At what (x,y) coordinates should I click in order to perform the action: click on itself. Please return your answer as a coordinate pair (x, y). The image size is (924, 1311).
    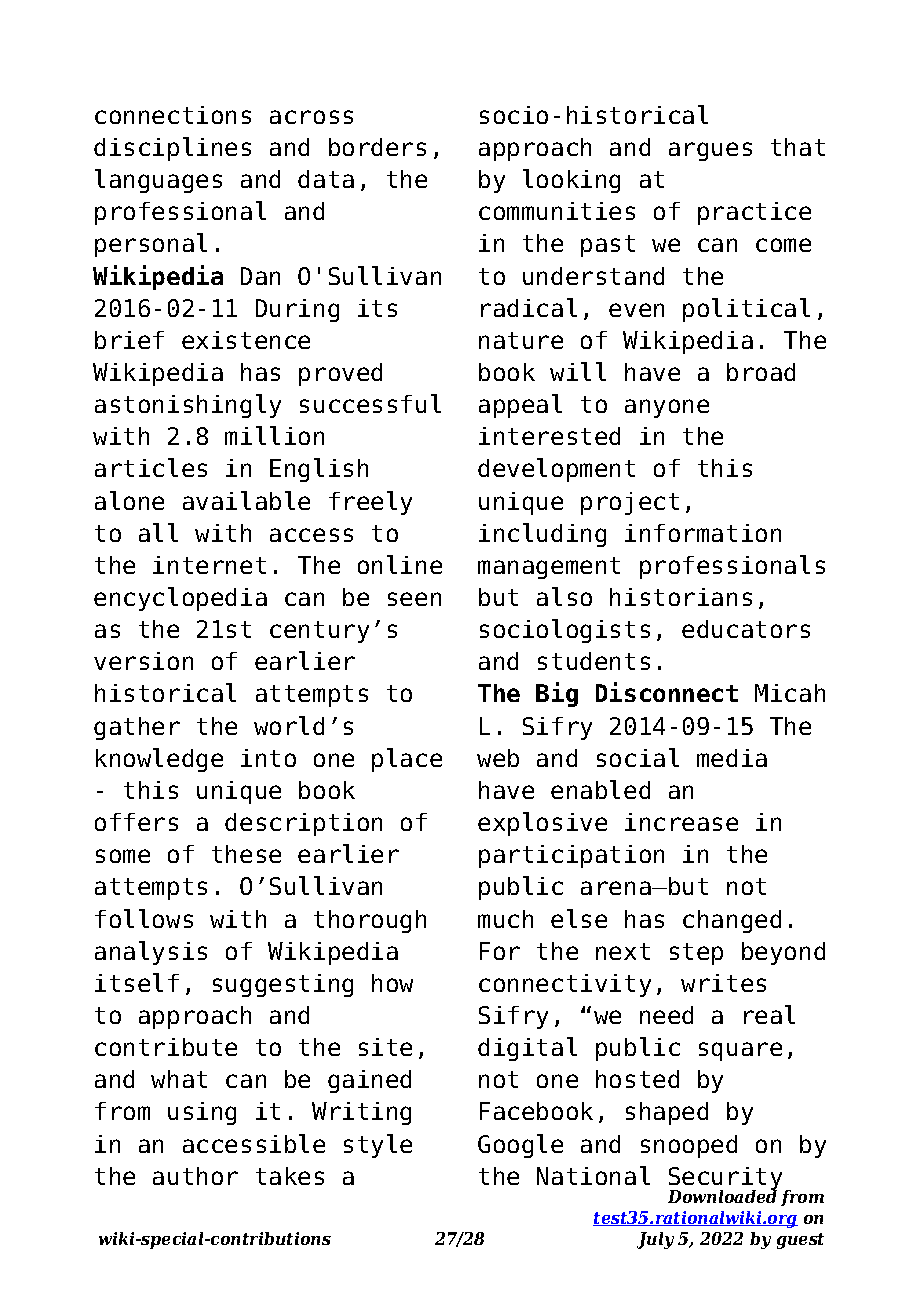
    Looking at the image, I should click on (137, 982).
